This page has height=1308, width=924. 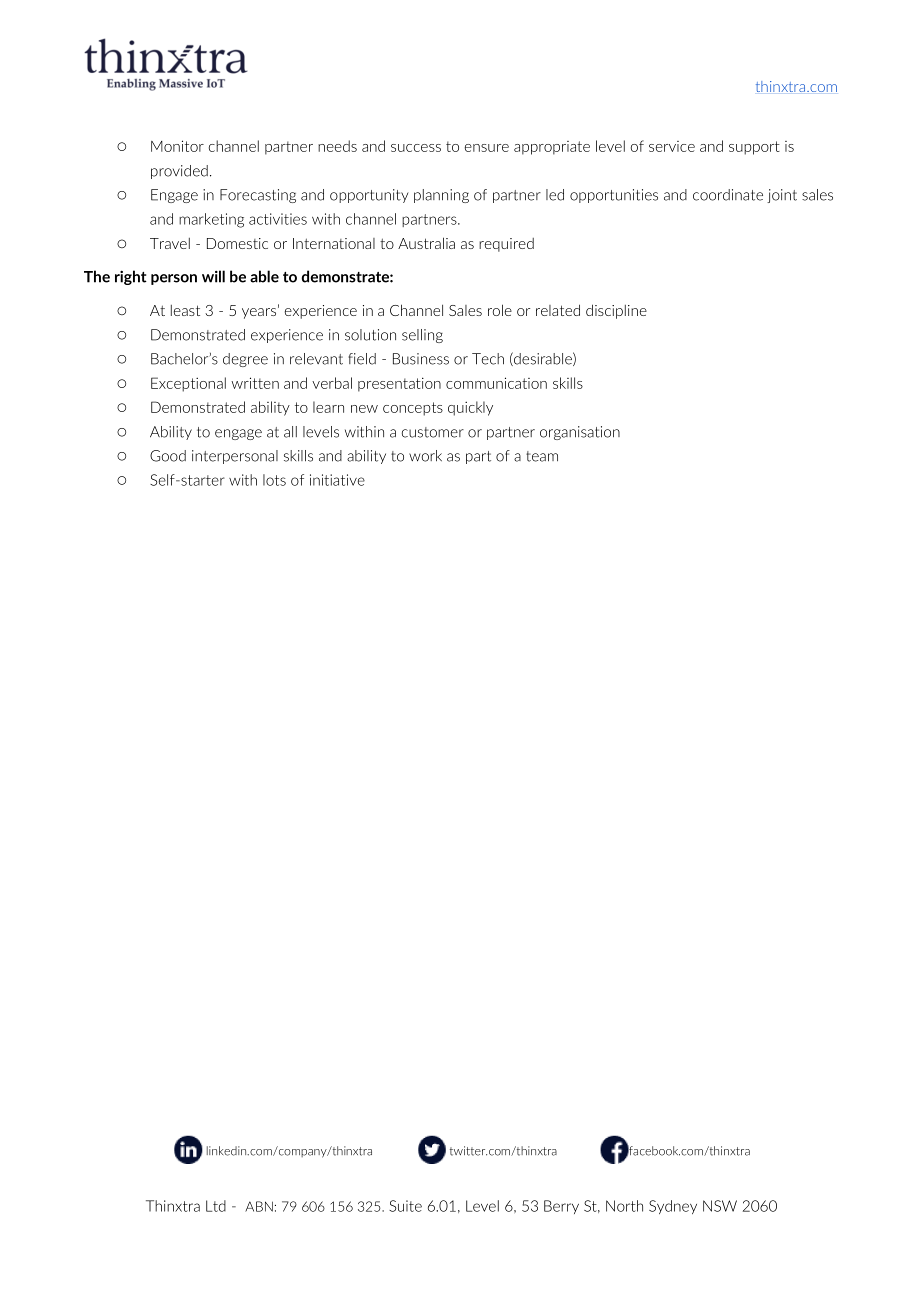 I want to click on coordinate, so click(x=728, y=195).
